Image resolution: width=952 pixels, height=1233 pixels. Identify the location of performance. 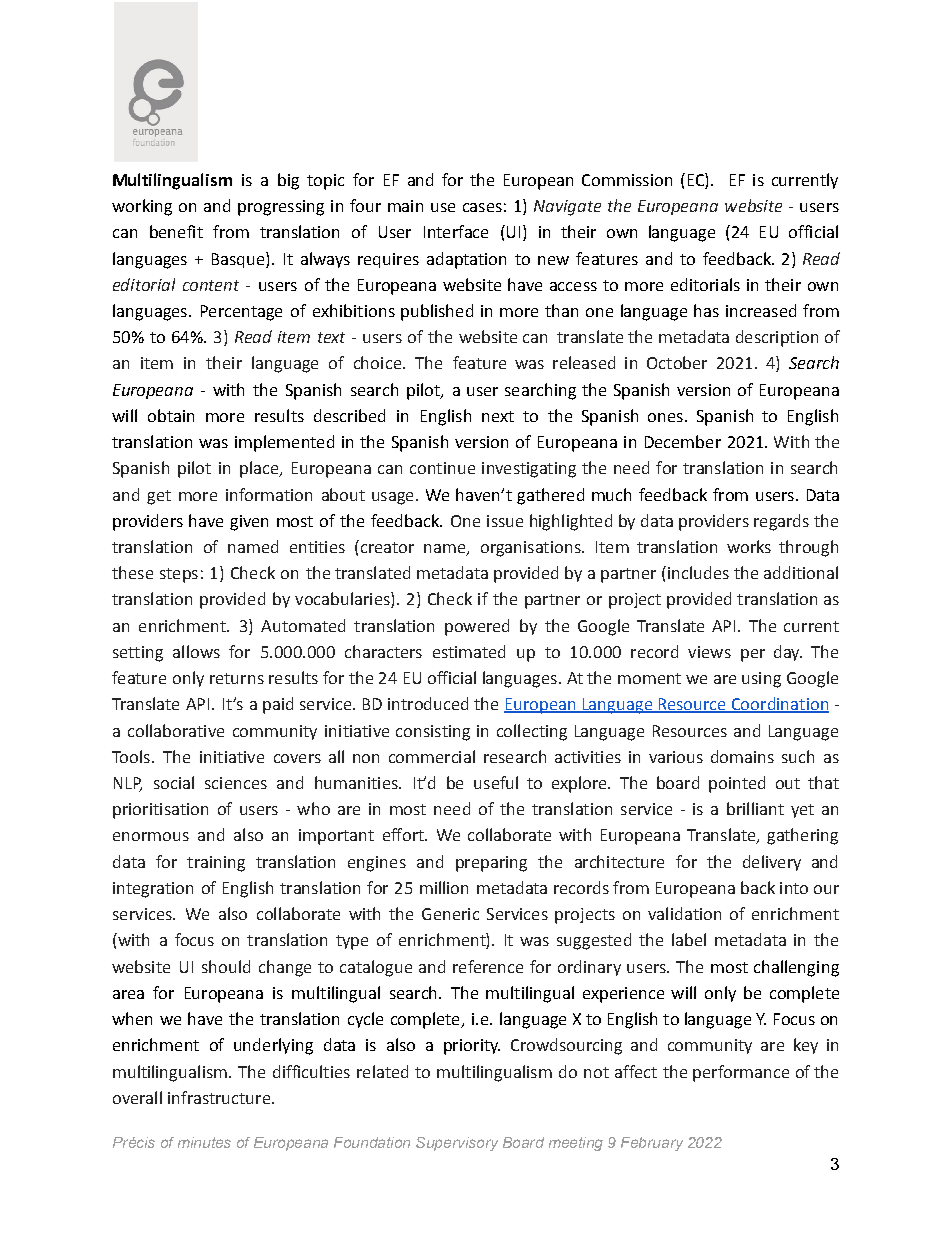
(741, 1073).
